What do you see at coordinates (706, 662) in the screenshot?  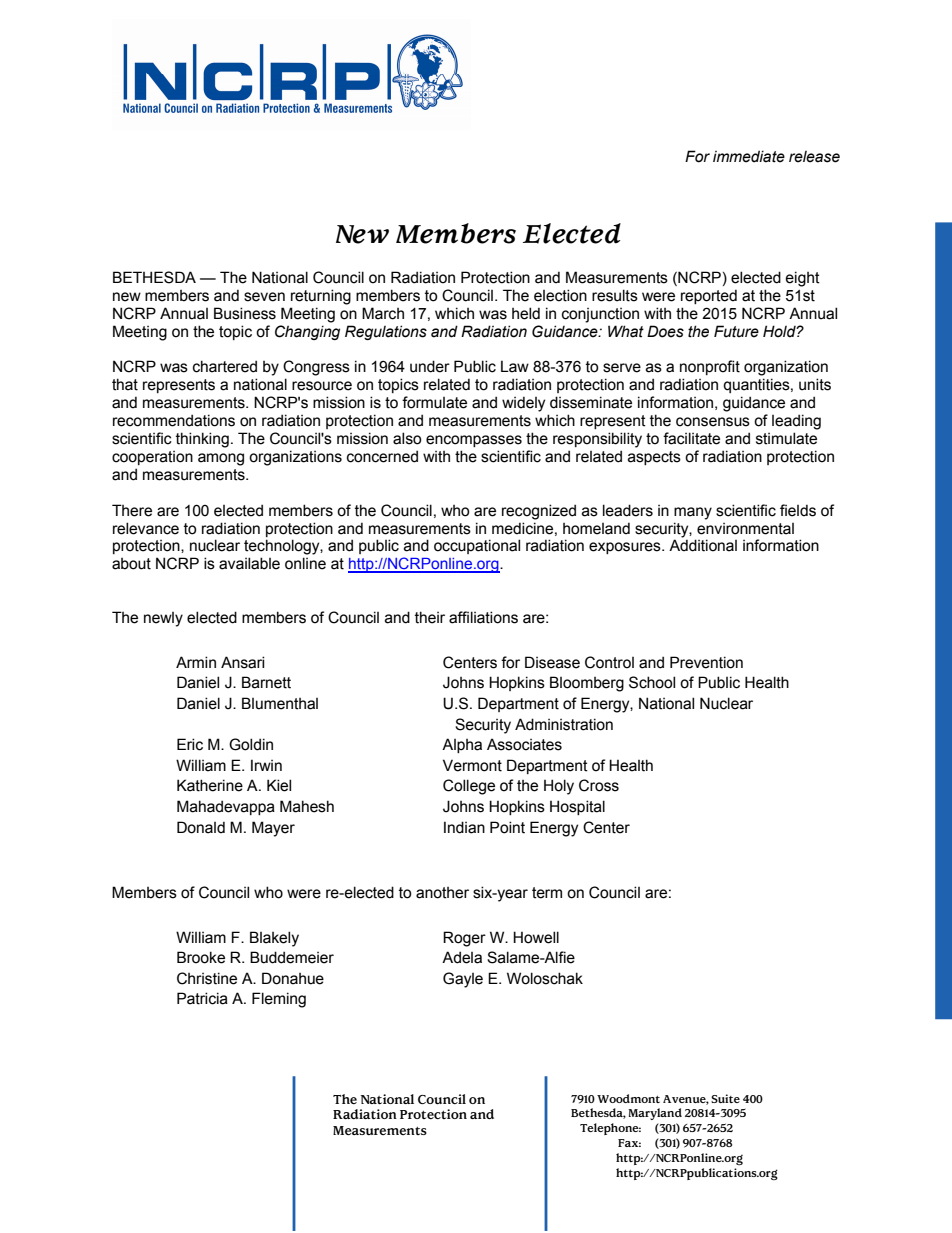 I see `Prevention` at bounding box center [706, 662].
